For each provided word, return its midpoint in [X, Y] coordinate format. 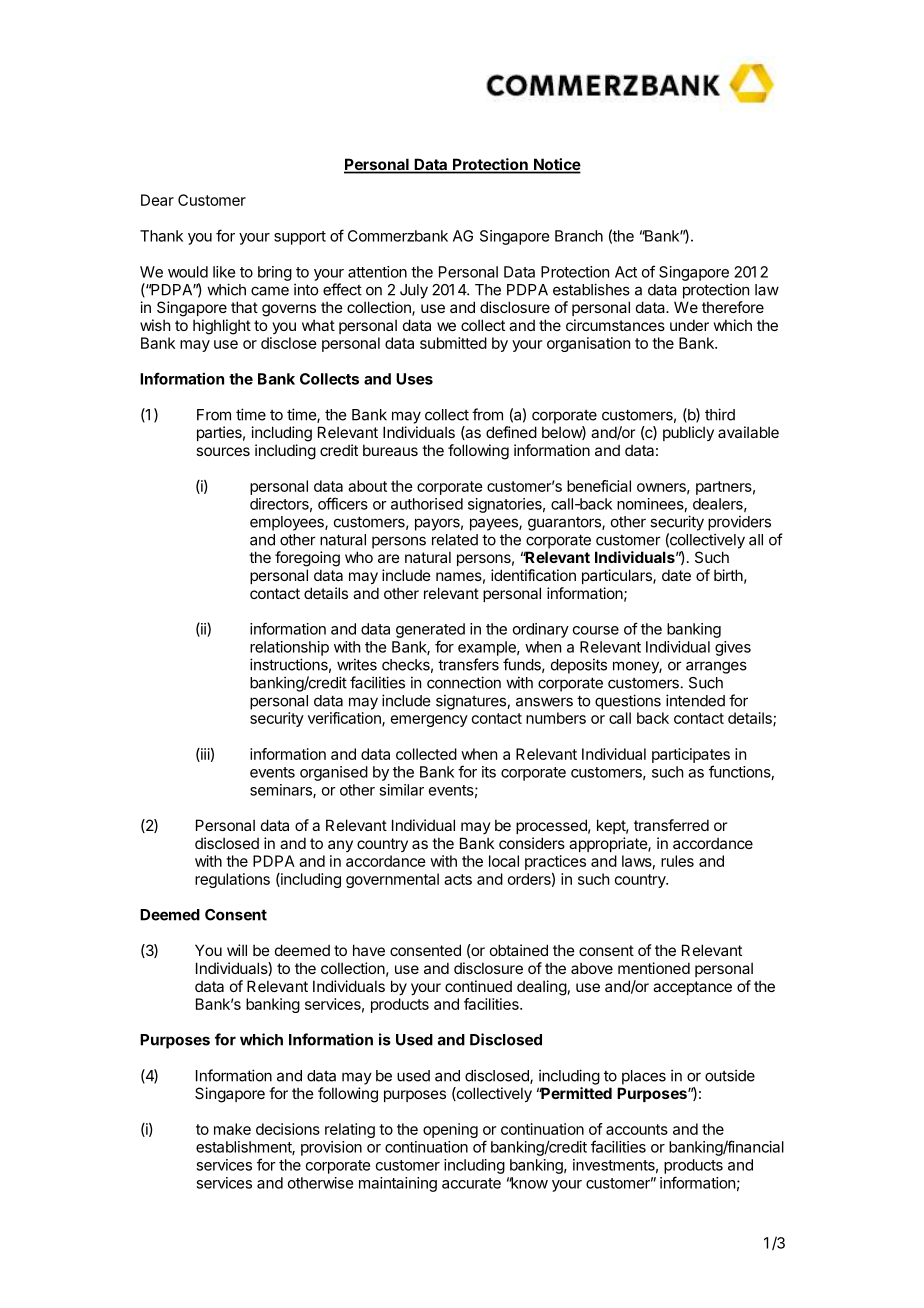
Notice [556, 165]
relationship [289, 648]
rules [677, 861]
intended [695, 700]
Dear [157, 200]
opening [450, 1130]
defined [511, 432]
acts [458, 879]
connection [464, 682]
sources [223, 451]
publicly [688, 433]
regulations [232, 880]
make [232, 1129]
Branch [579, 236]
